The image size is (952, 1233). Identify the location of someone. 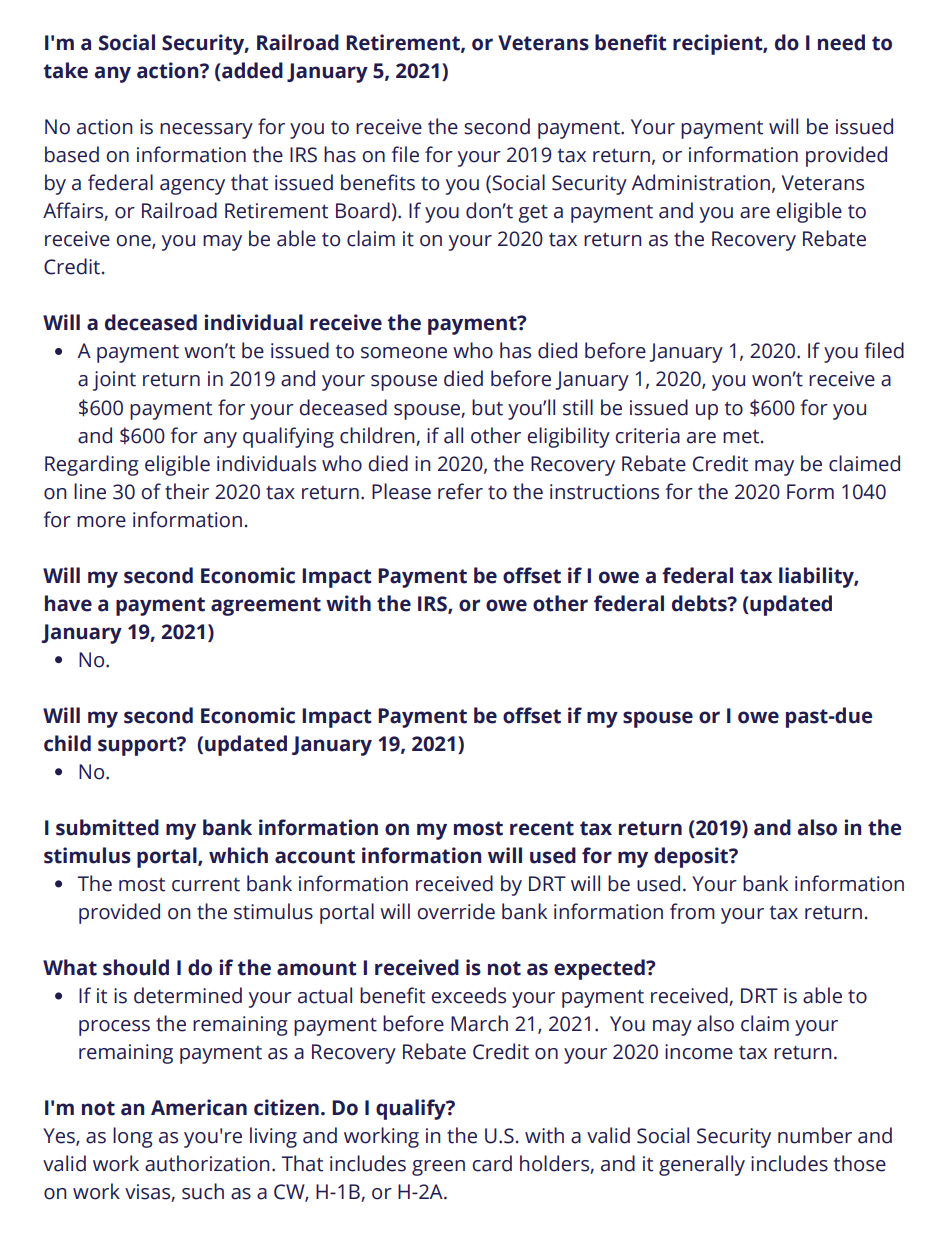
(404, 353).
